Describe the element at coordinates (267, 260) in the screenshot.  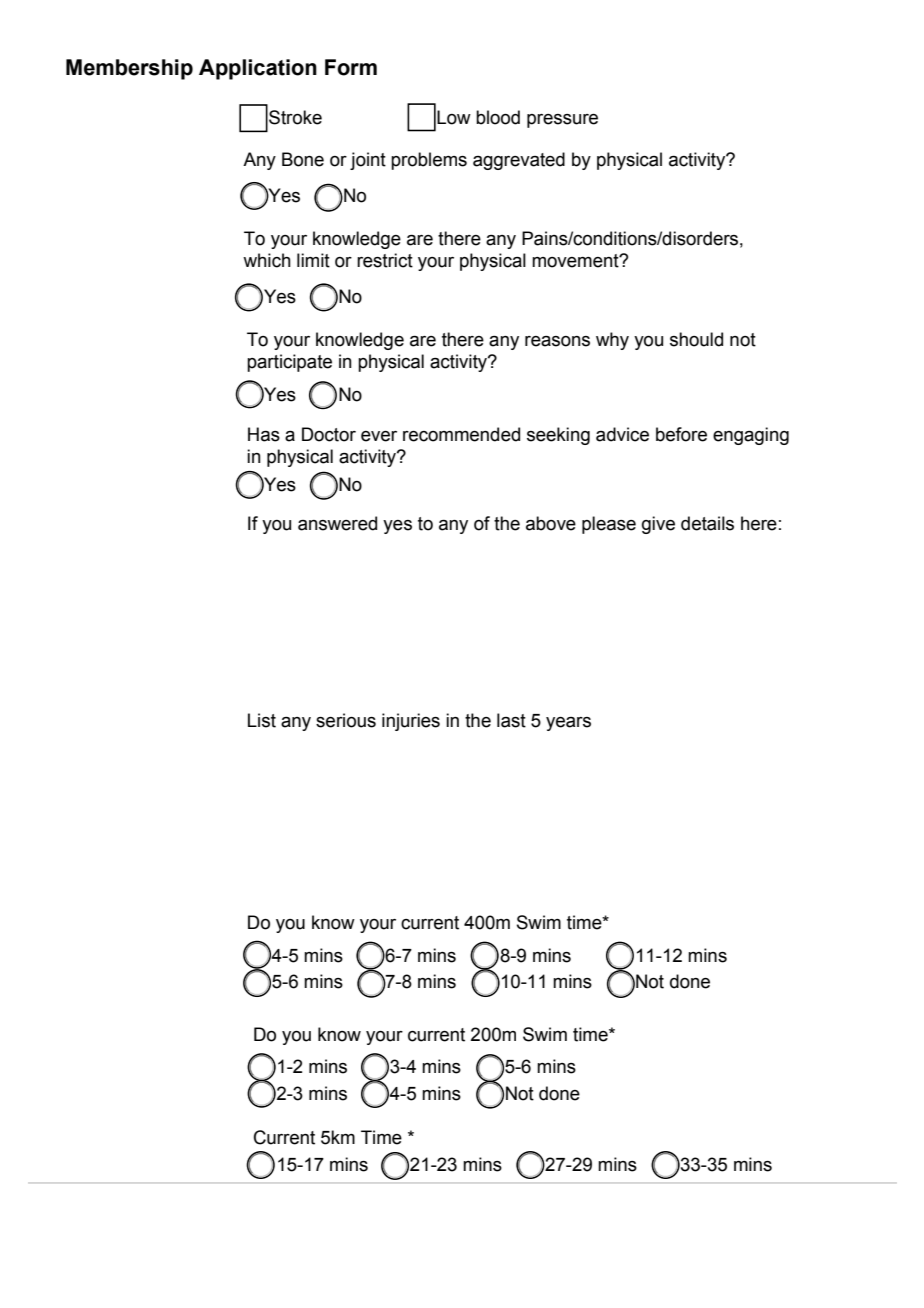
I see `which` at that location.
